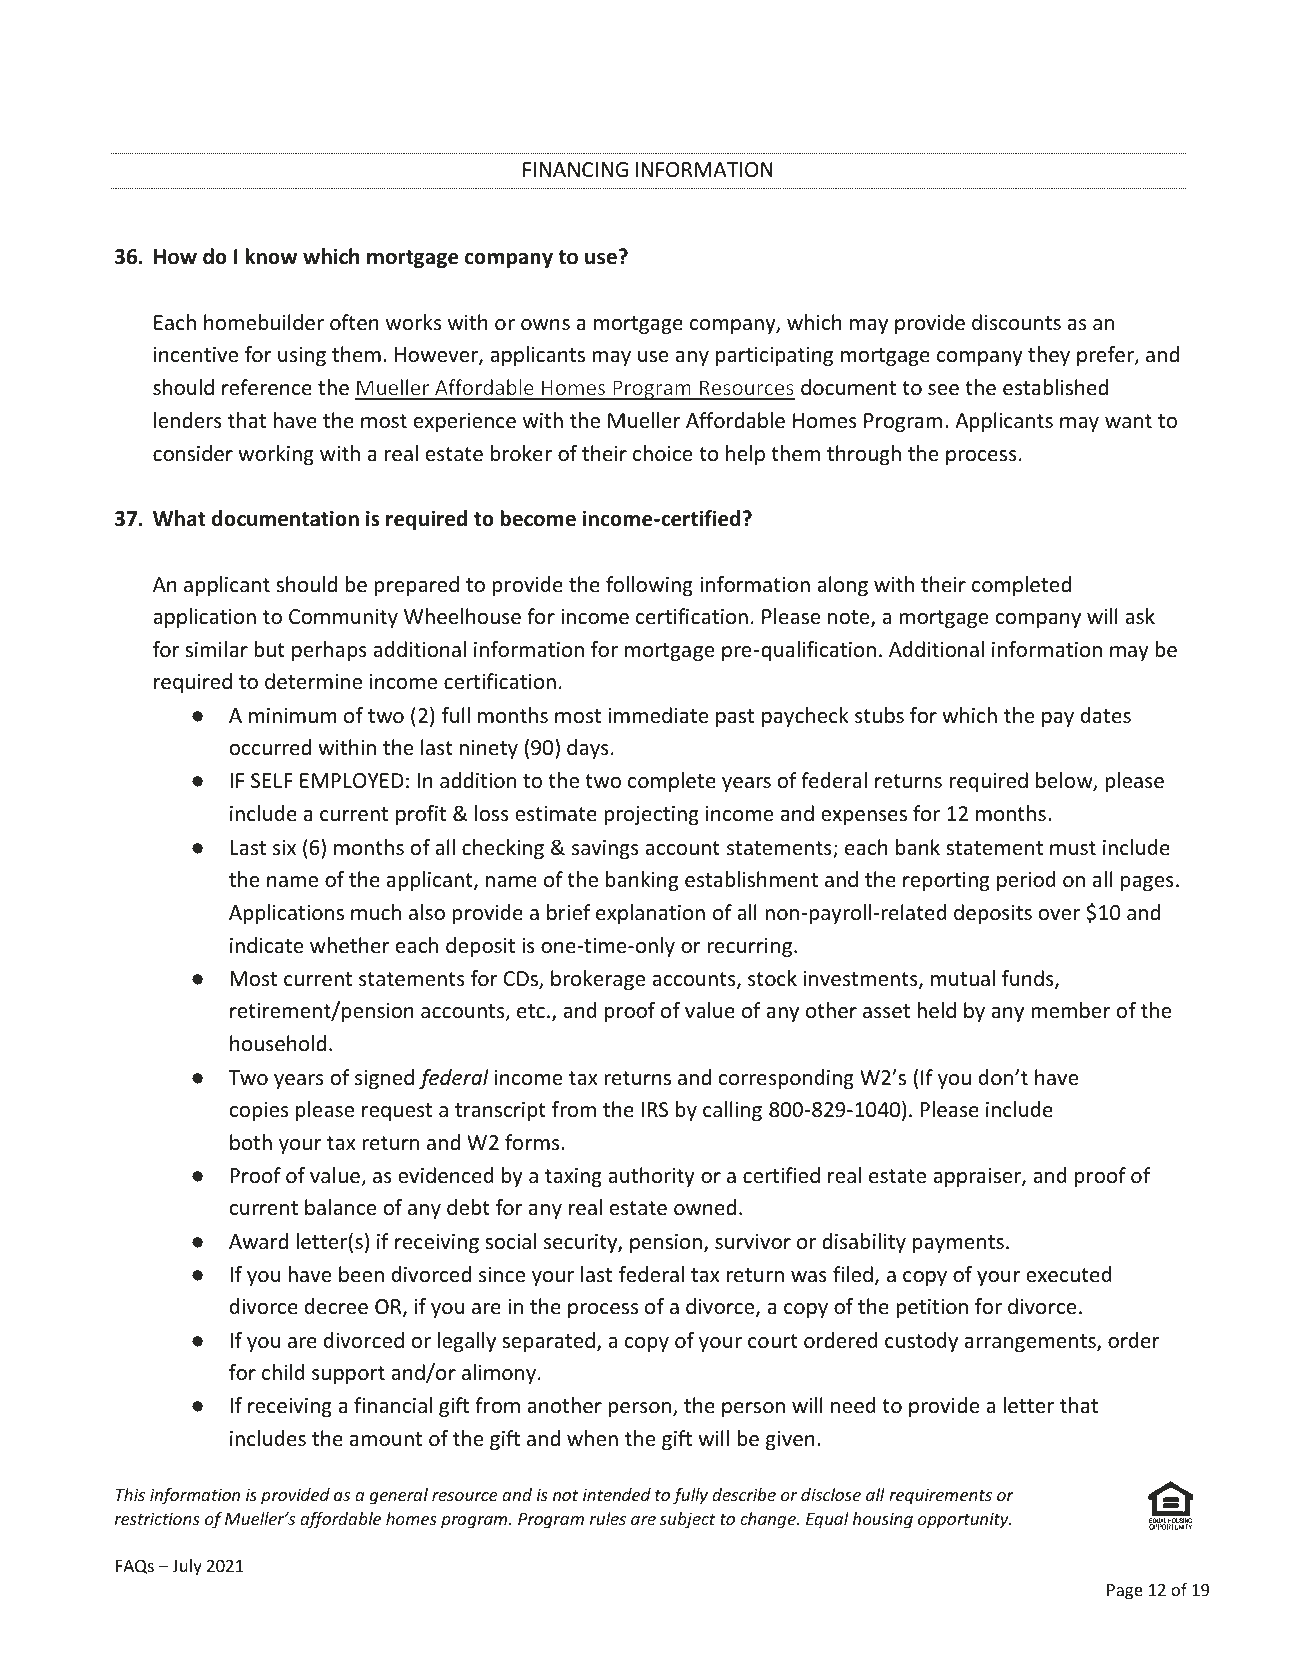  Describe the element at coordinates (1070, 1010) in the page. I see `member` at that location.
